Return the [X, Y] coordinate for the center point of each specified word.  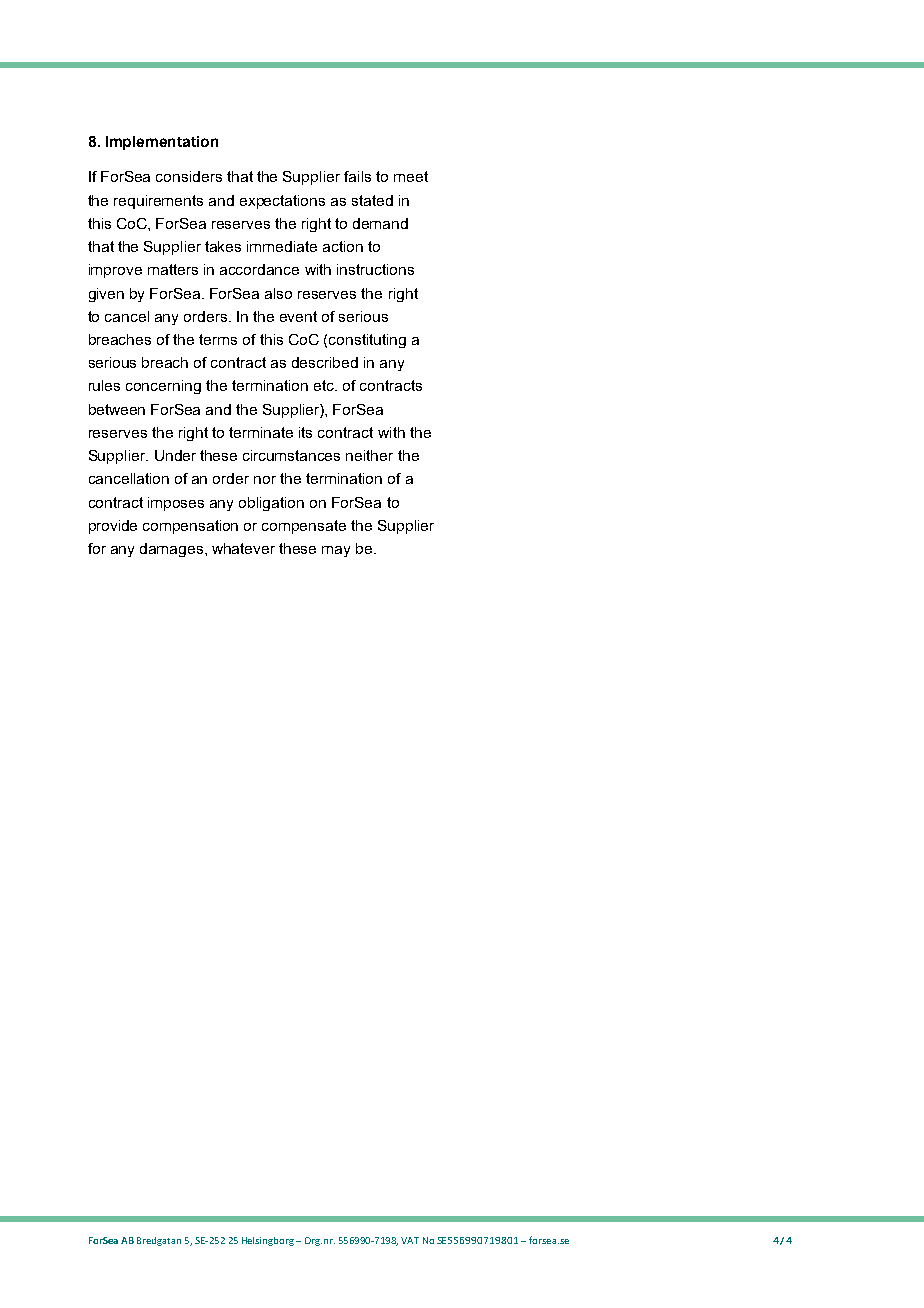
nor [265, 480]
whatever [243, 548]
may [336, 551]
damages [173, 550]
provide [113, 527]
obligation [271, 504]
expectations [282, 202]
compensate [304, 527]
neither [369, 455]
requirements [158, 202]
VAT [410, 1240]
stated [372, 200]
